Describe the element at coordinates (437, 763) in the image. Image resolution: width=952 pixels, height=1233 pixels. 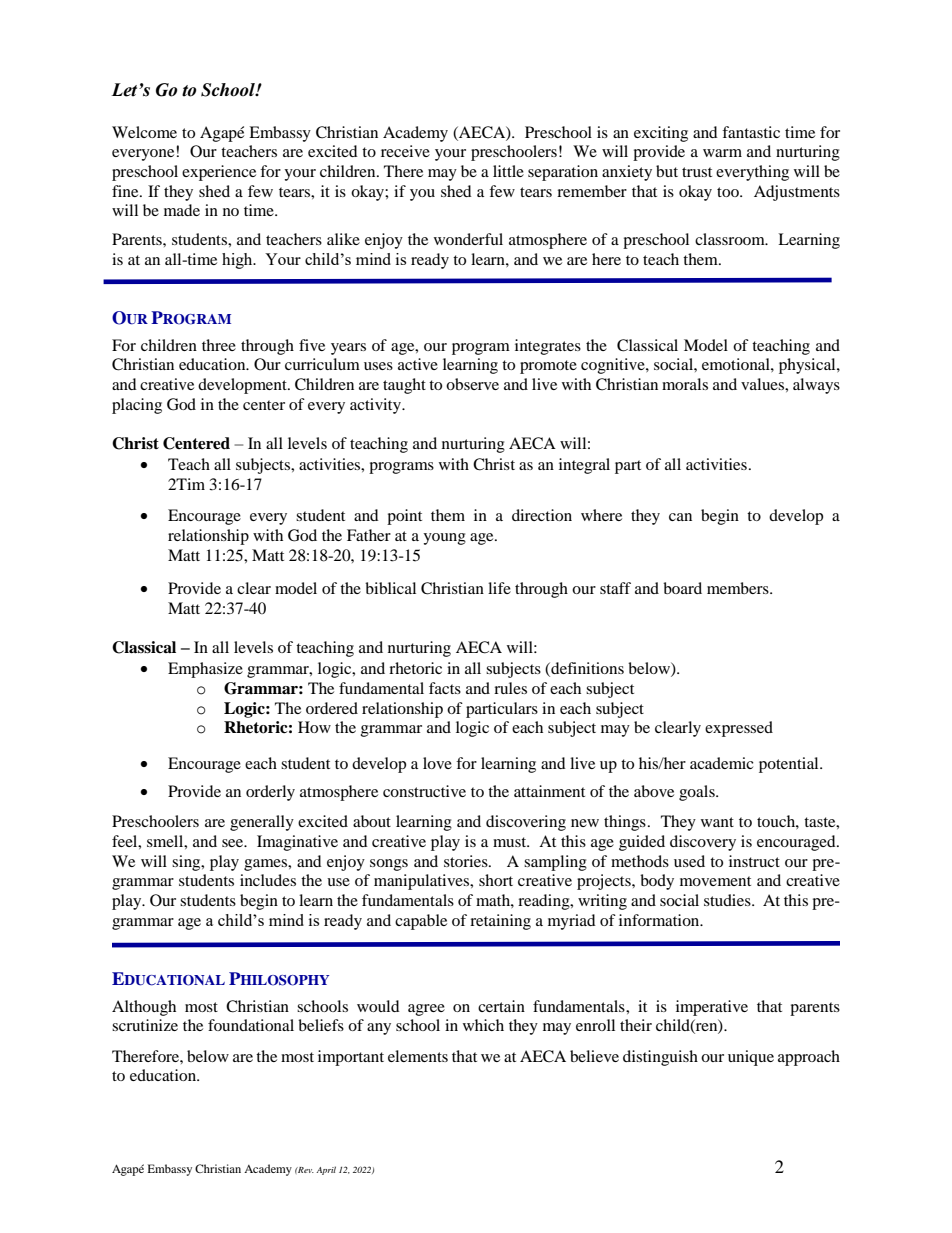
I see `love` at that location.
